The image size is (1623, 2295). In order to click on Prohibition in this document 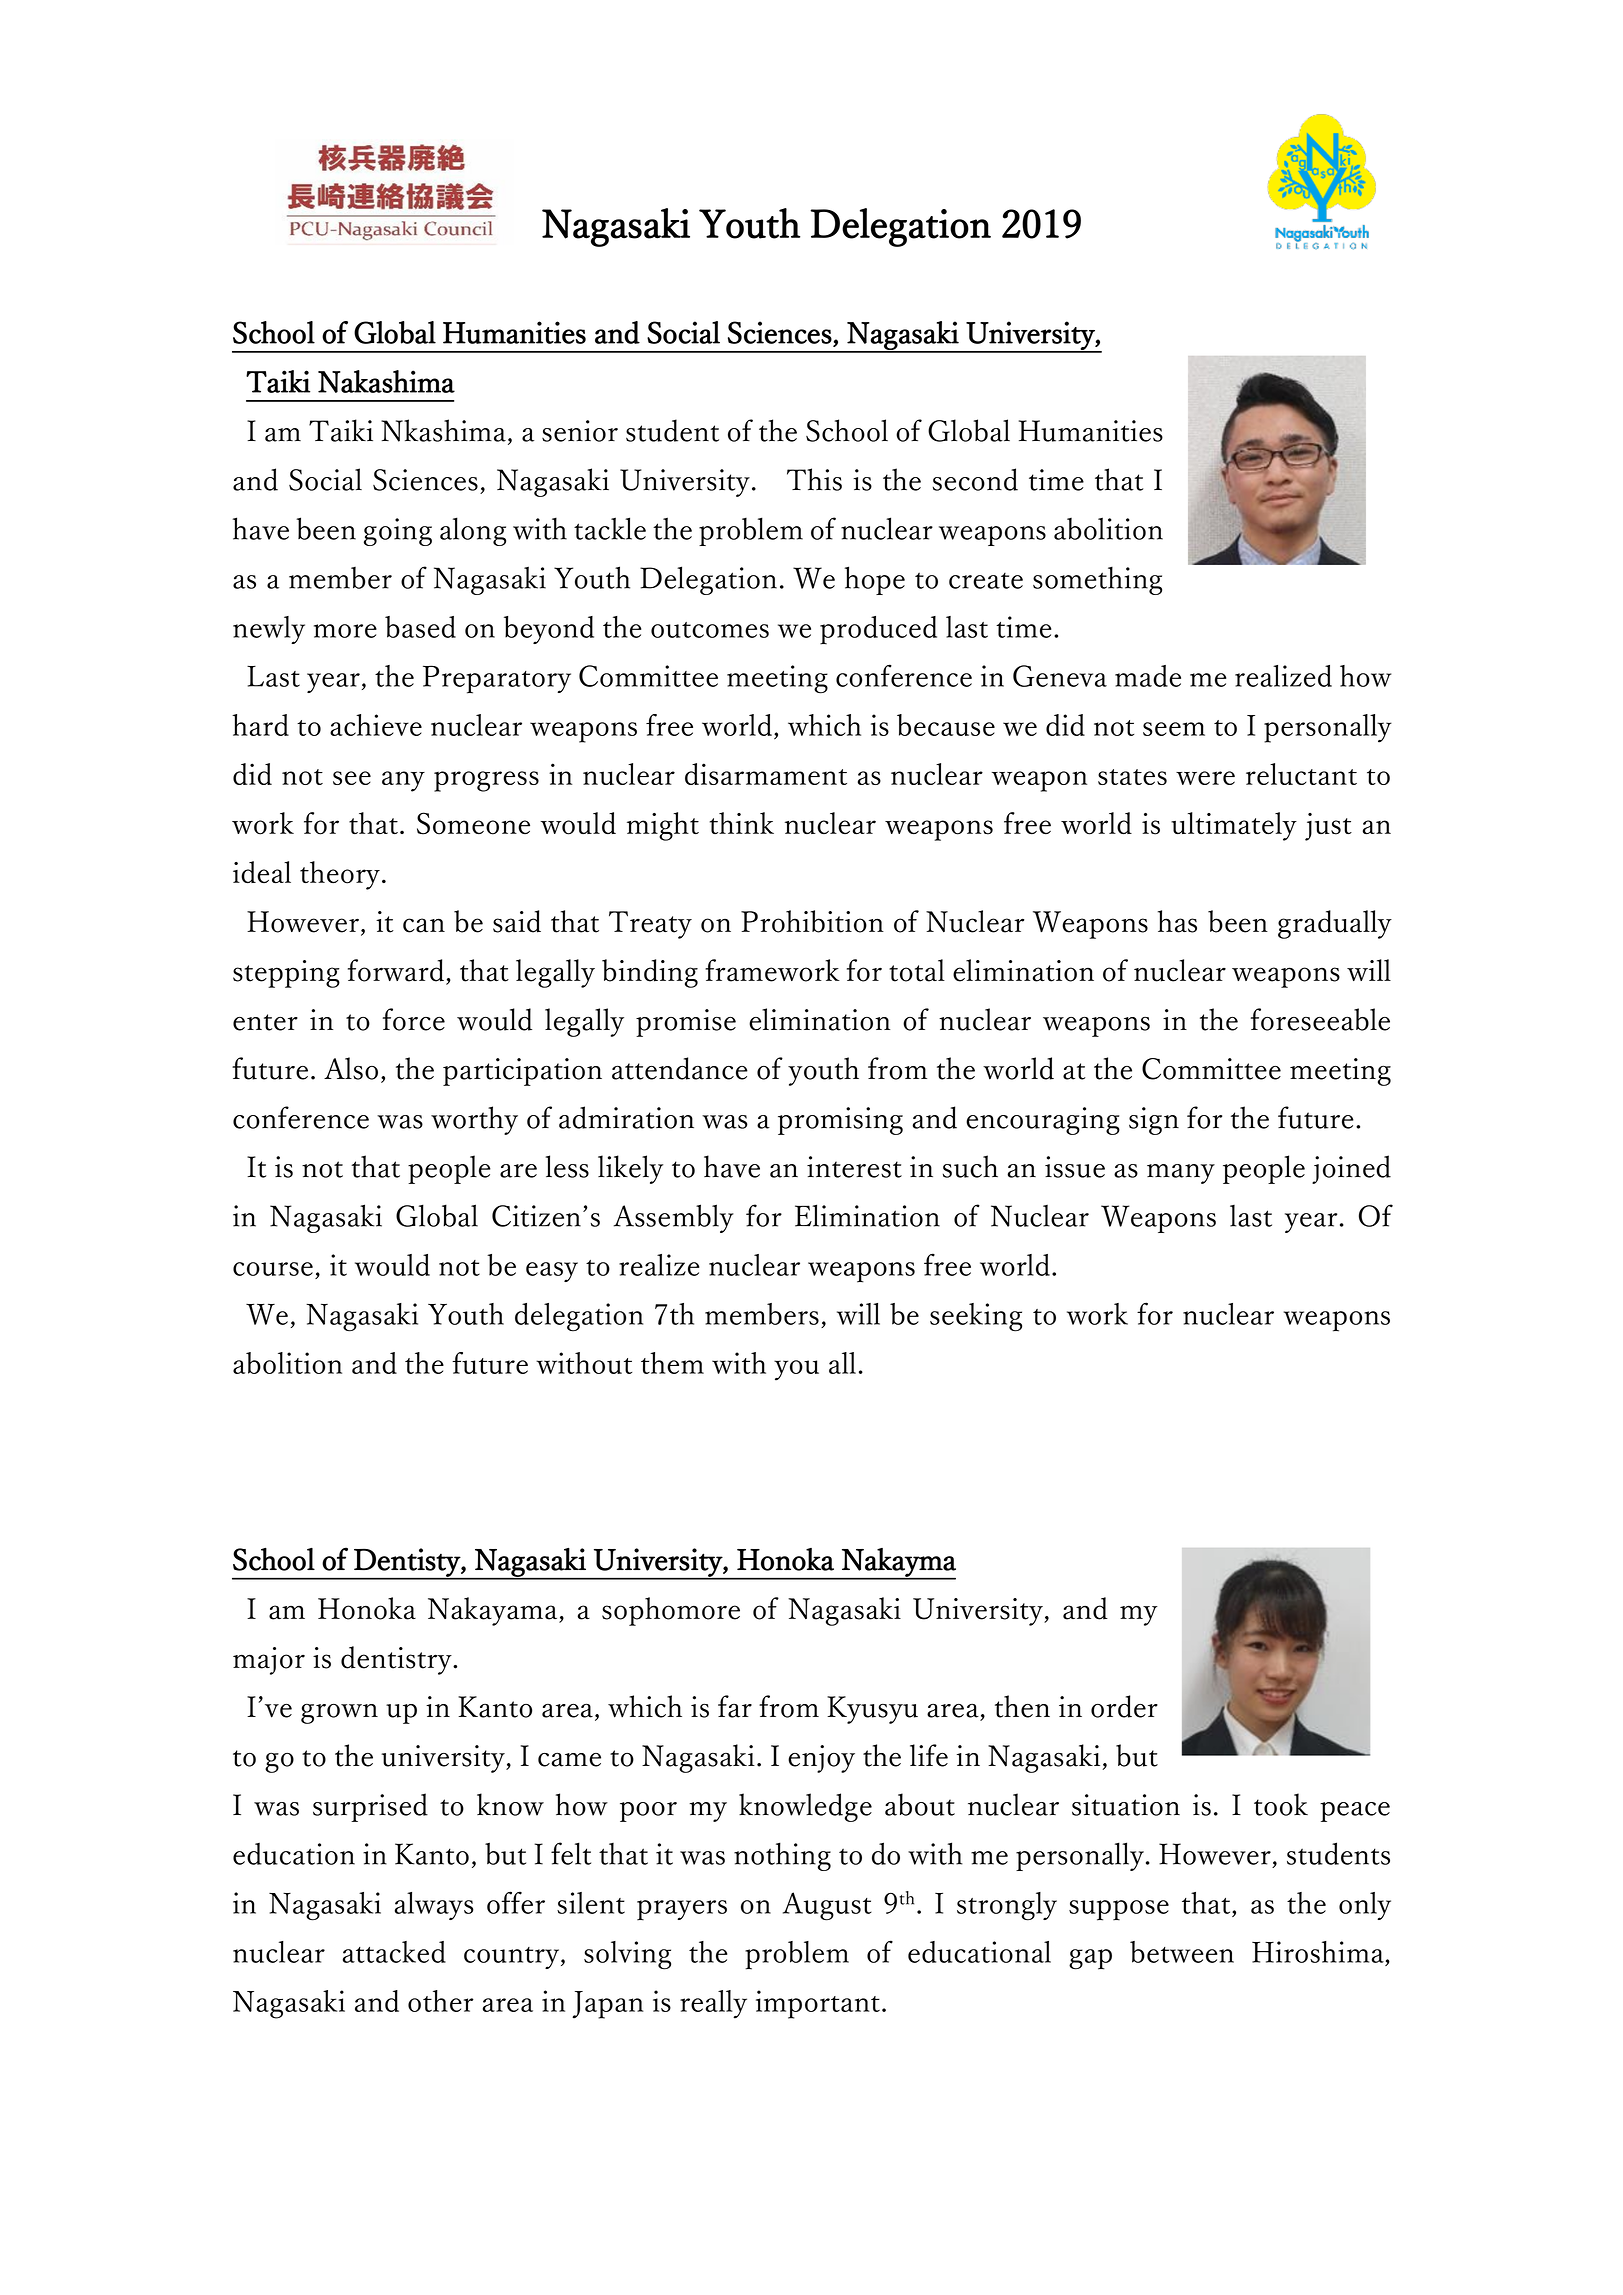, I will do `click(812, 921)`.
